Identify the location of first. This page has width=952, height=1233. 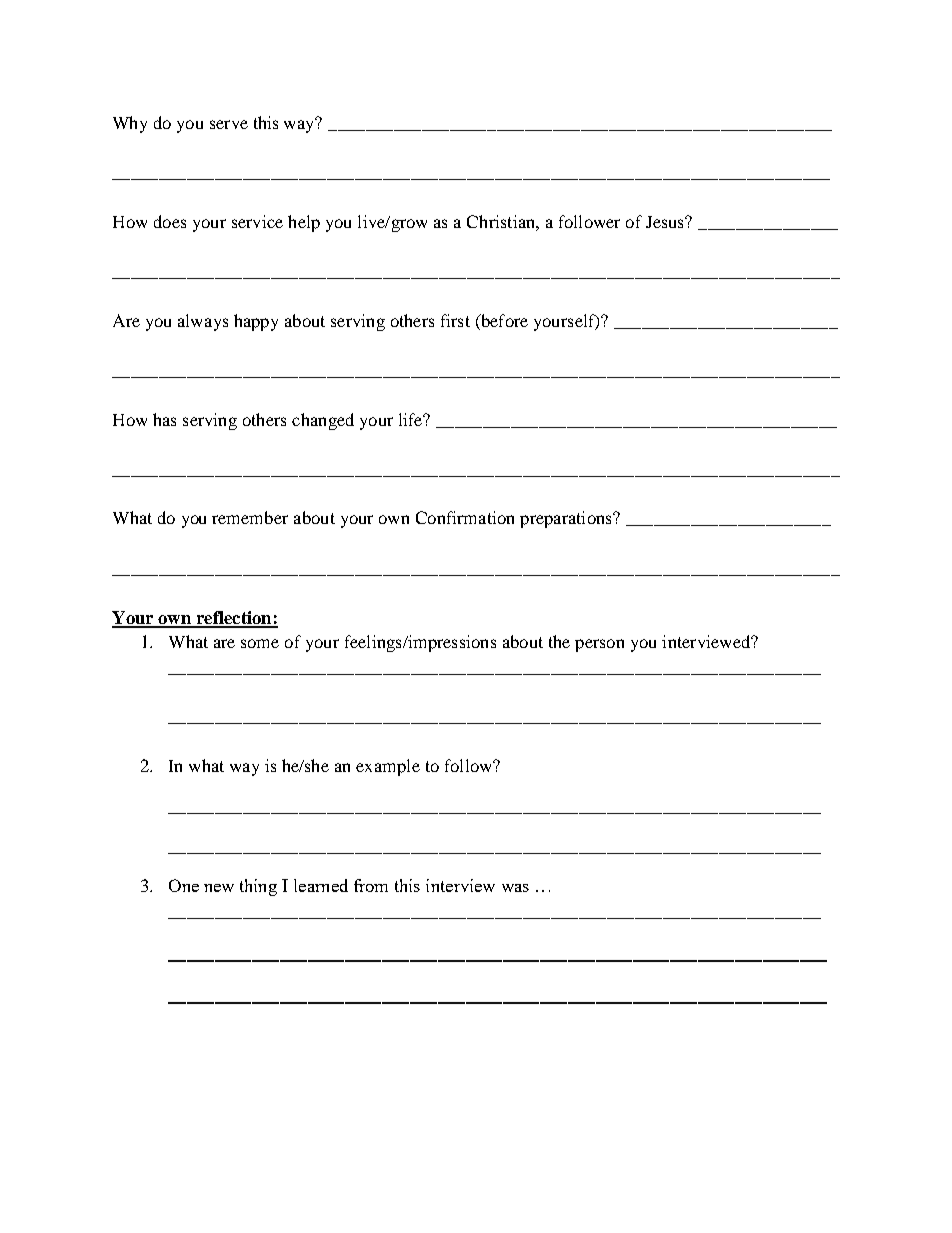
(455, 320).
